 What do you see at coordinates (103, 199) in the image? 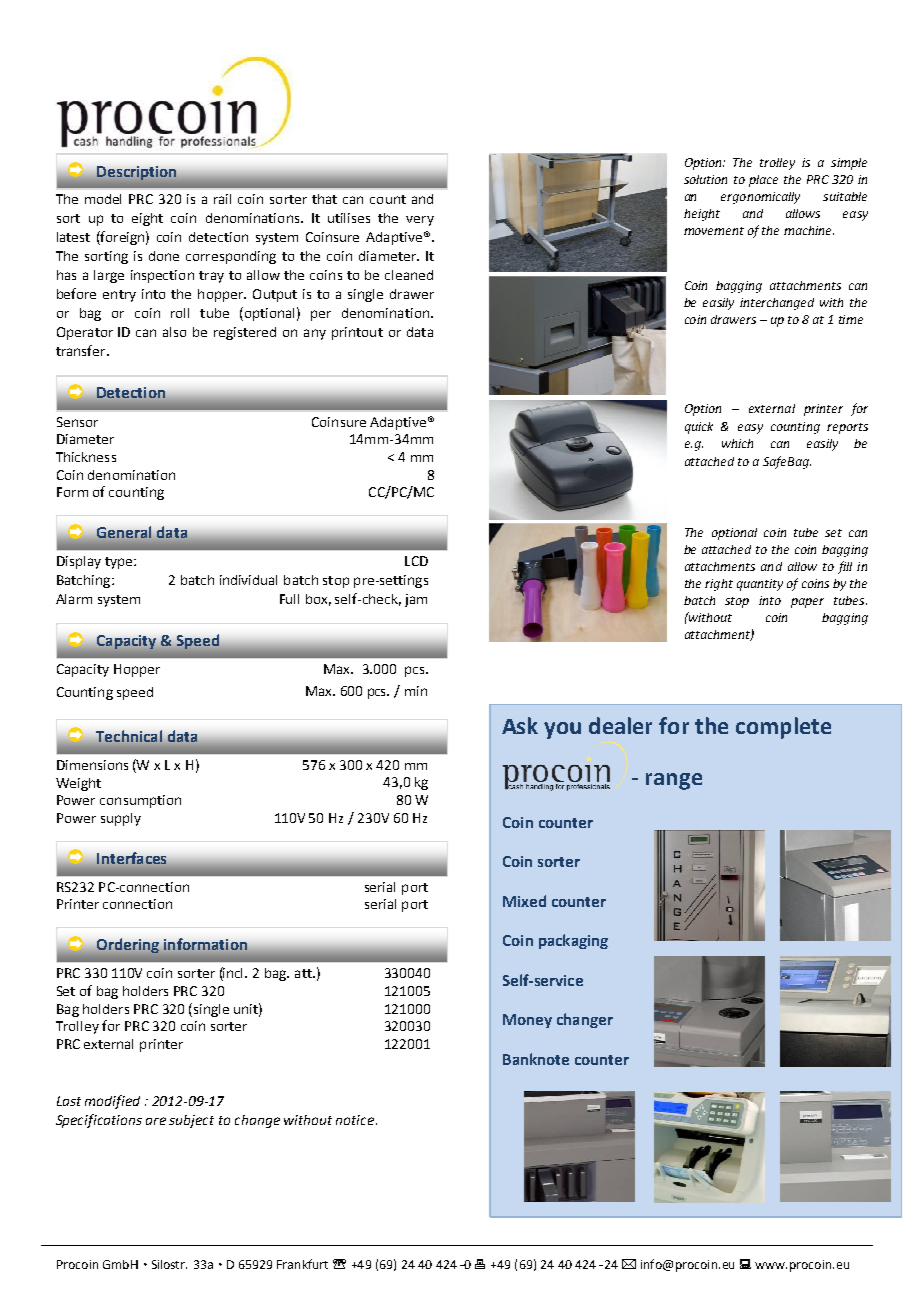
I see `model` at bounding box center [103, 199].
